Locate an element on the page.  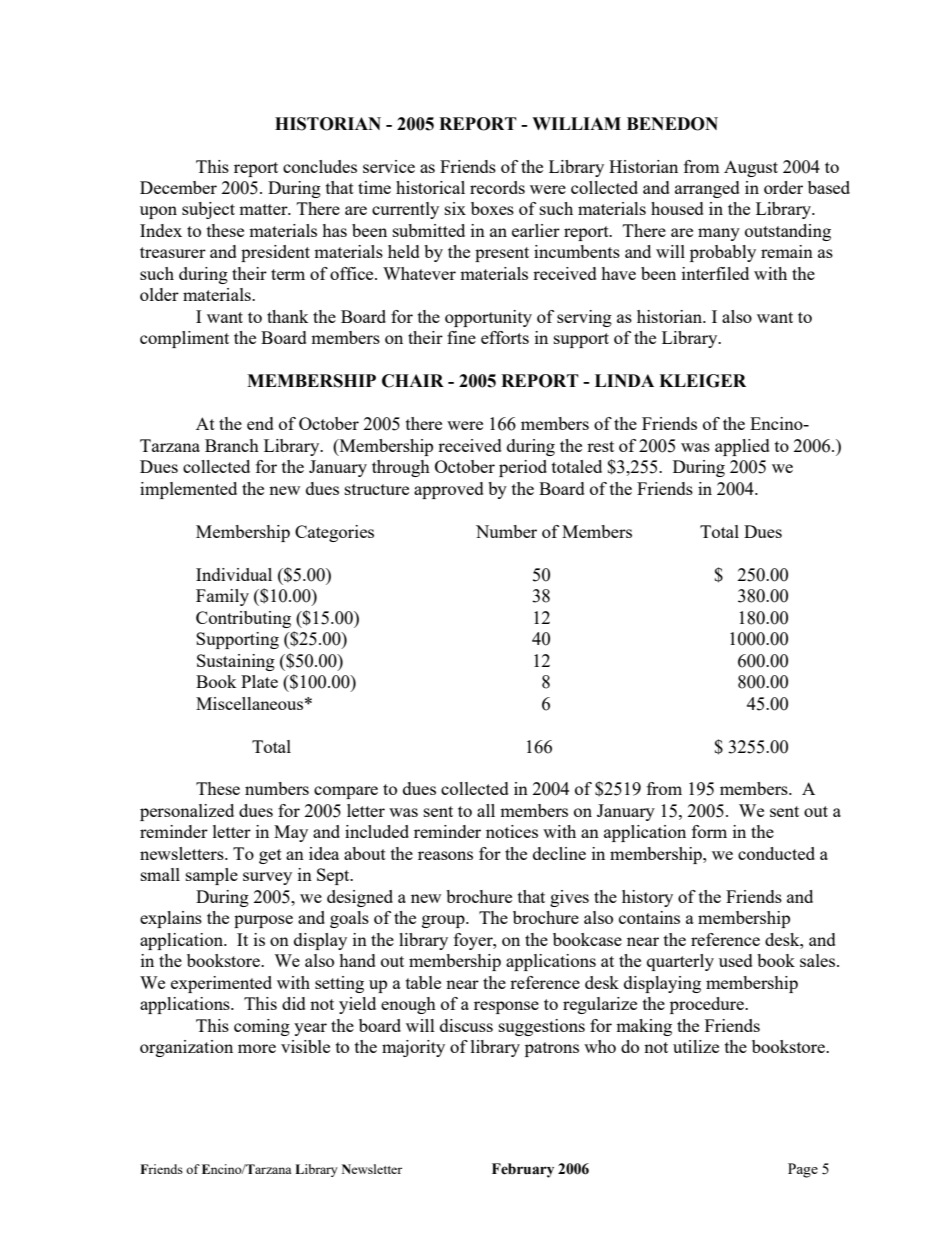
records is located at coordinates (497, 187).
